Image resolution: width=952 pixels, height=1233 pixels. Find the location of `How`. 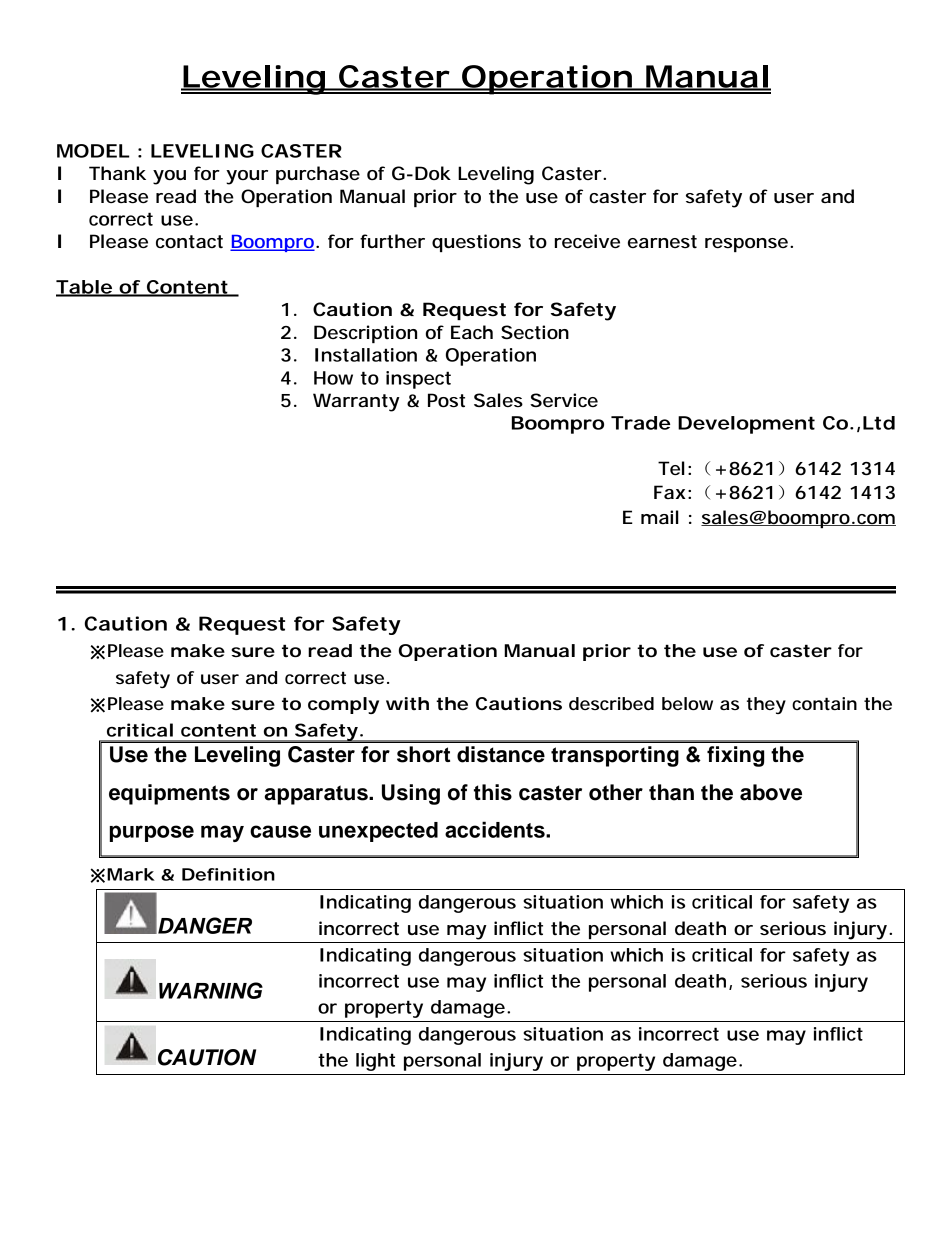

How is located at coordinates (333, 378).
